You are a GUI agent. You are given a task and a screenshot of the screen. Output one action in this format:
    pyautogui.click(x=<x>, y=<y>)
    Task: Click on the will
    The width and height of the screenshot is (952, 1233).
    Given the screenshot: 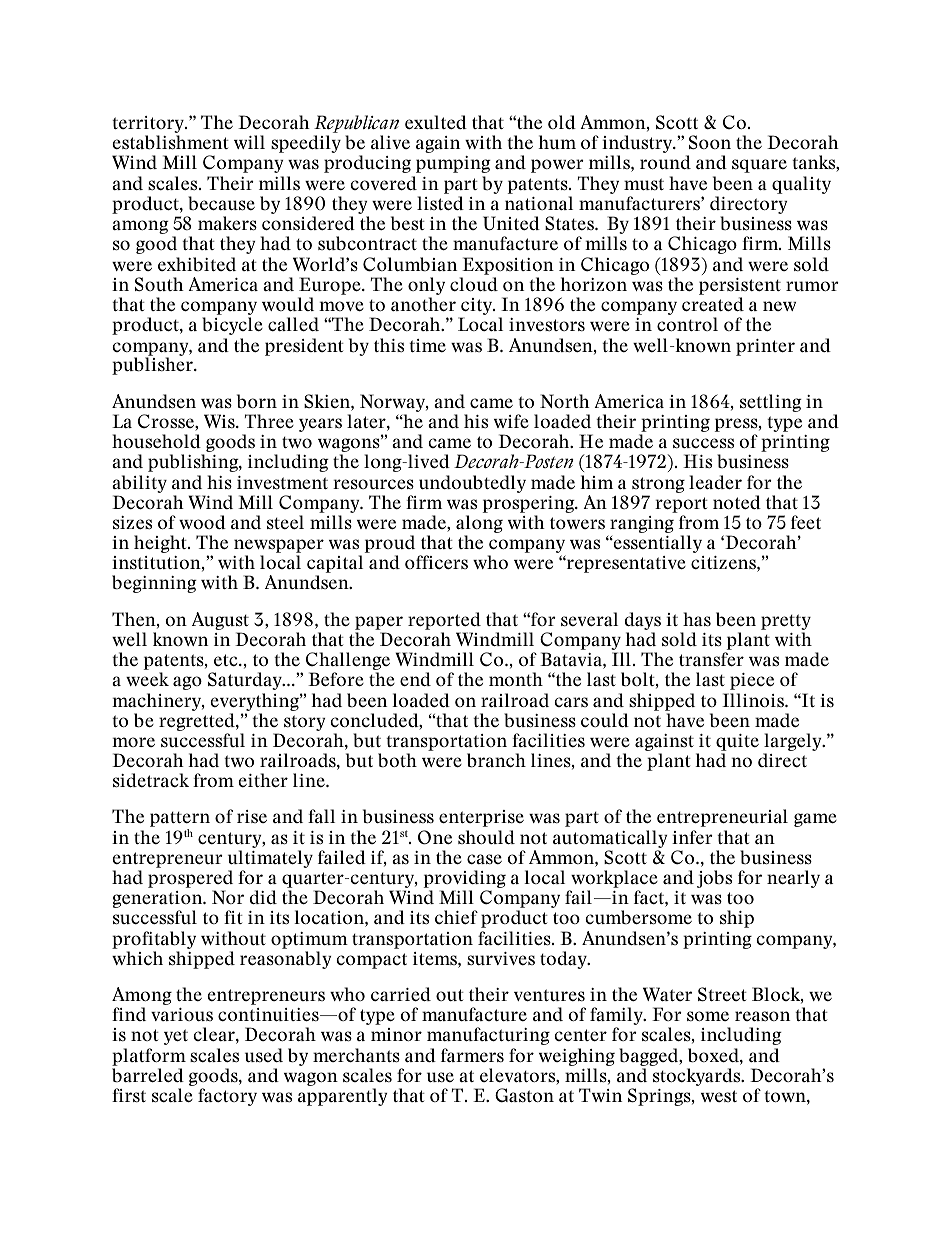 What is the action you would take?
    pyautogui.click(x=249, y=142)
